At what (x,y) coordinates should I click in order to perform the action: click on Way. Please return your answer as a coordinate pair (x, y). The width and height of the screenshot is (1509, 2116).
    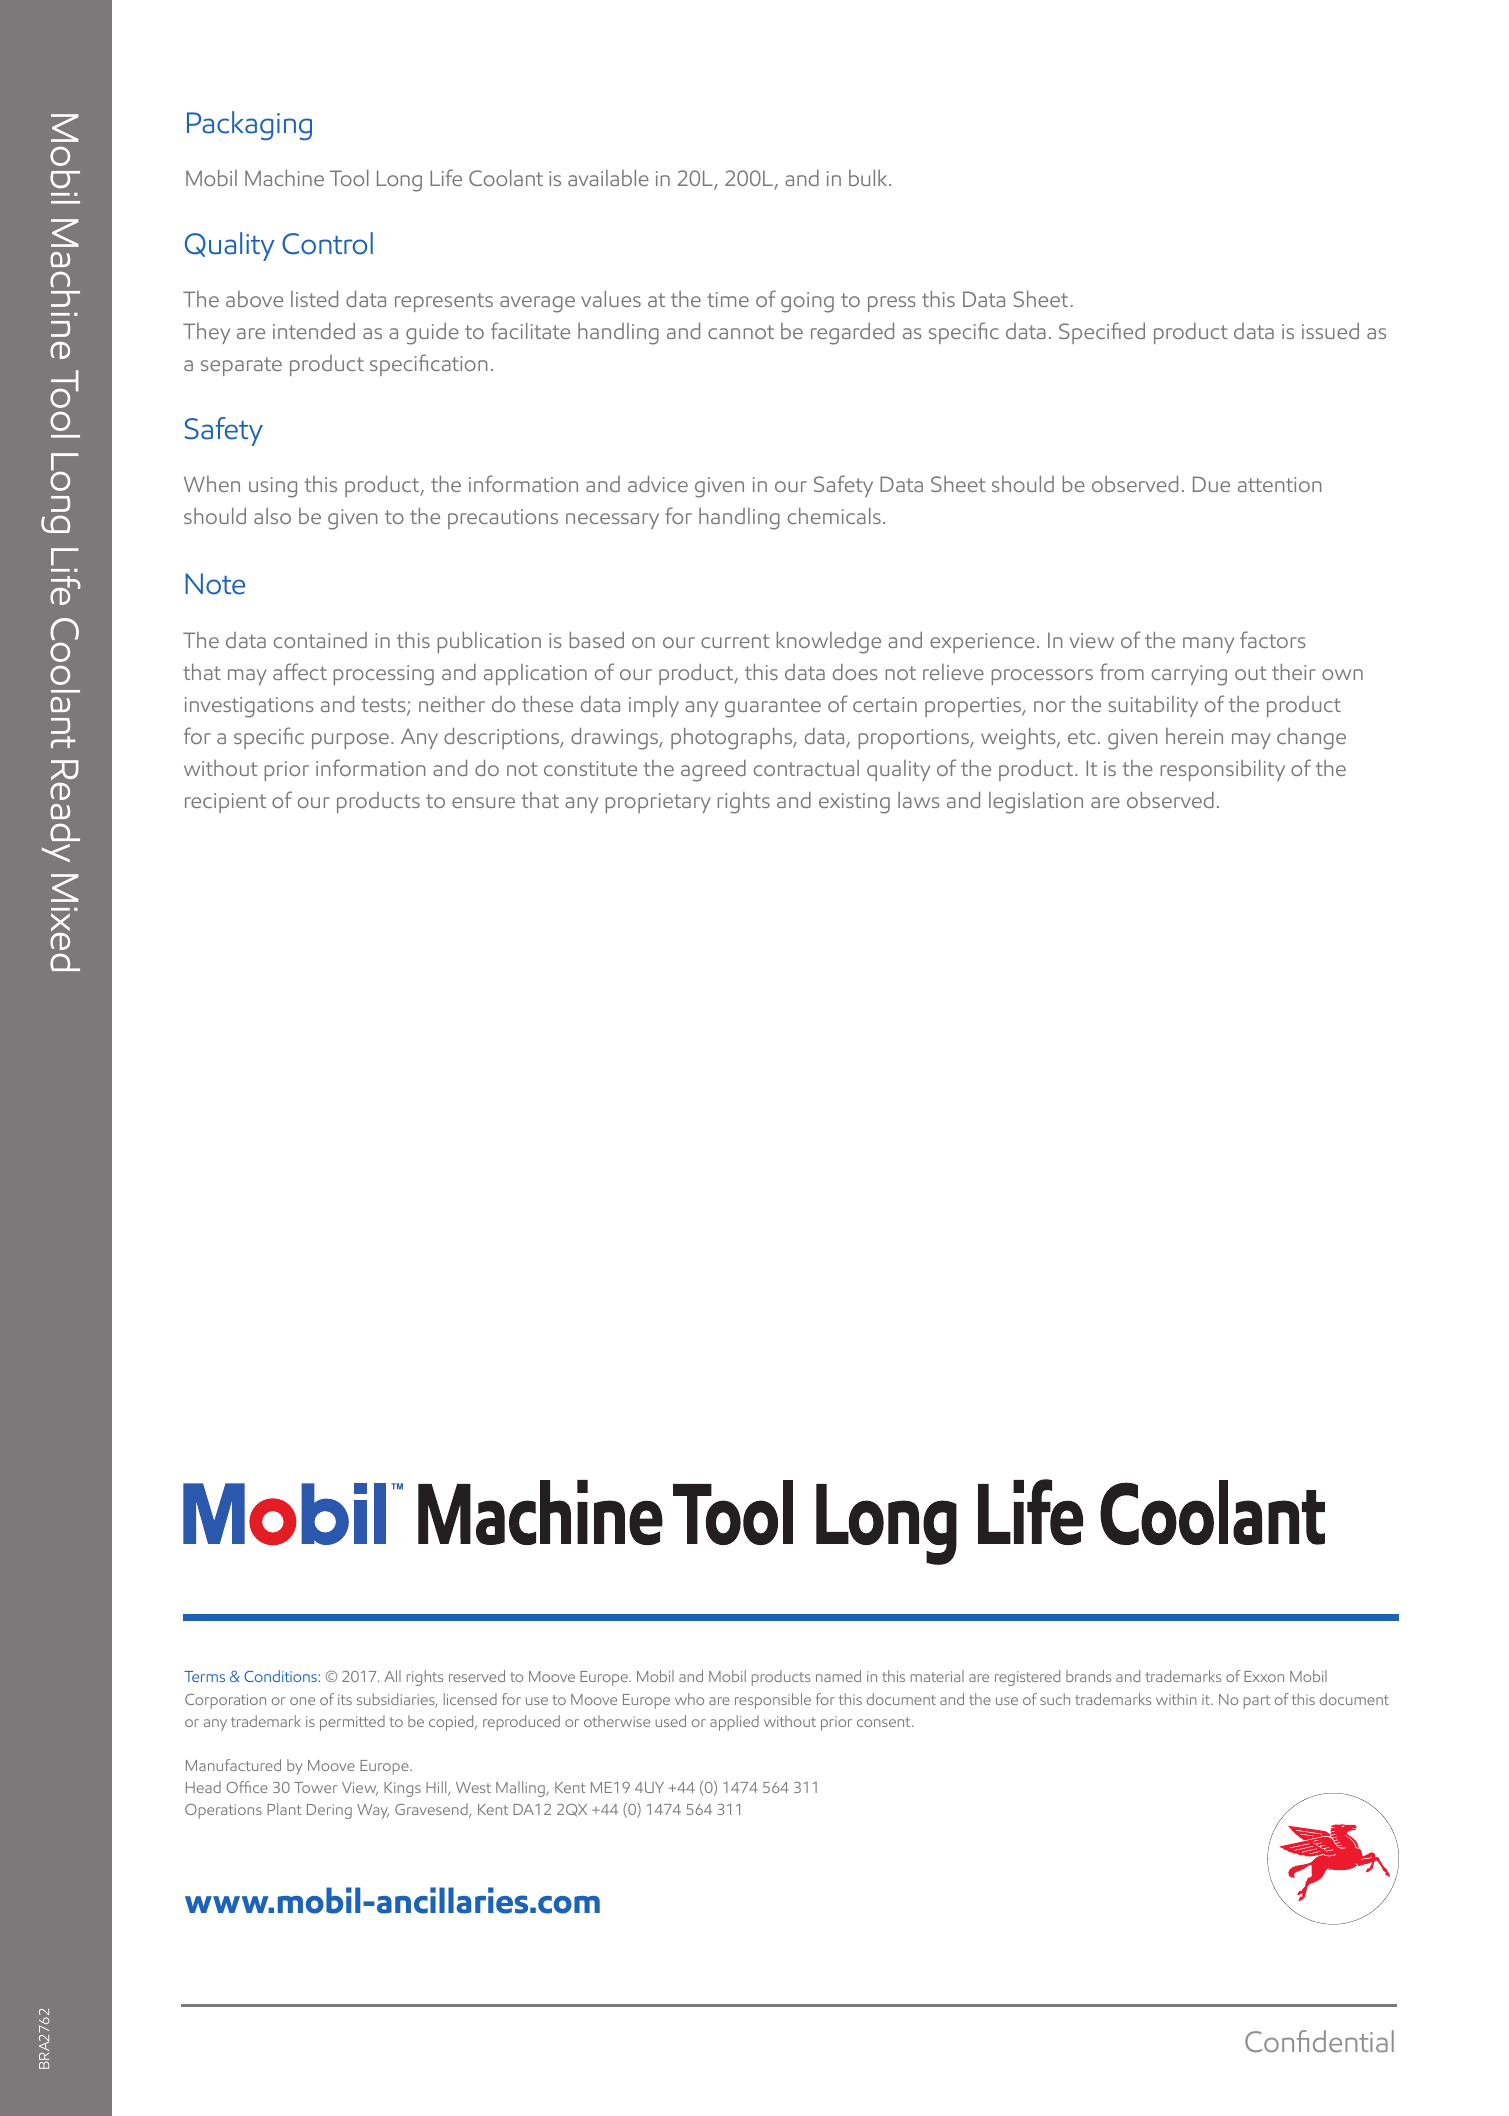
    Looking at the image, I should click on (373, 1811).
